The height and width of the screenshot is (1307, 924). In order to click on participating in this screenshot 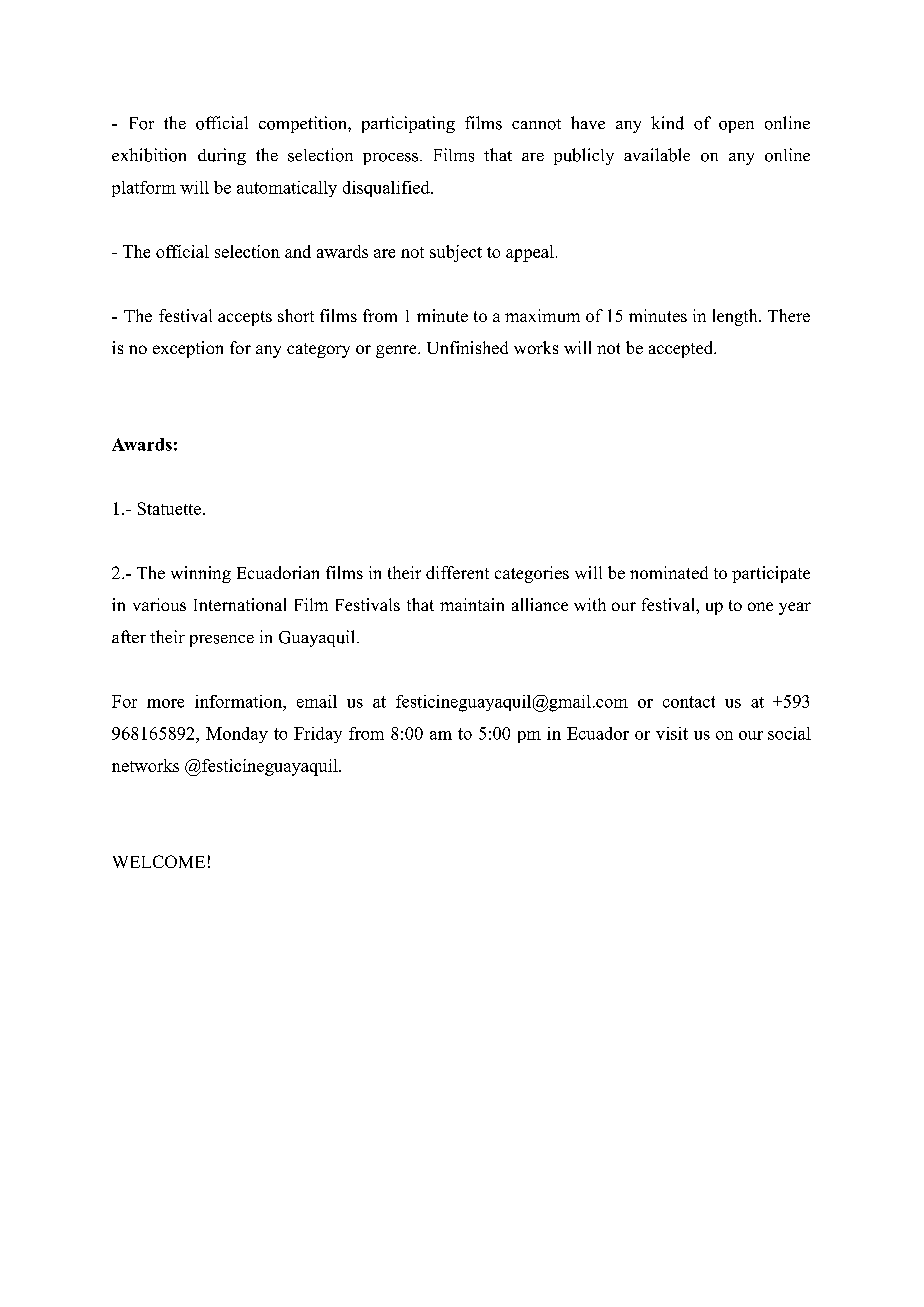, I will do `click(408, 124)`.
